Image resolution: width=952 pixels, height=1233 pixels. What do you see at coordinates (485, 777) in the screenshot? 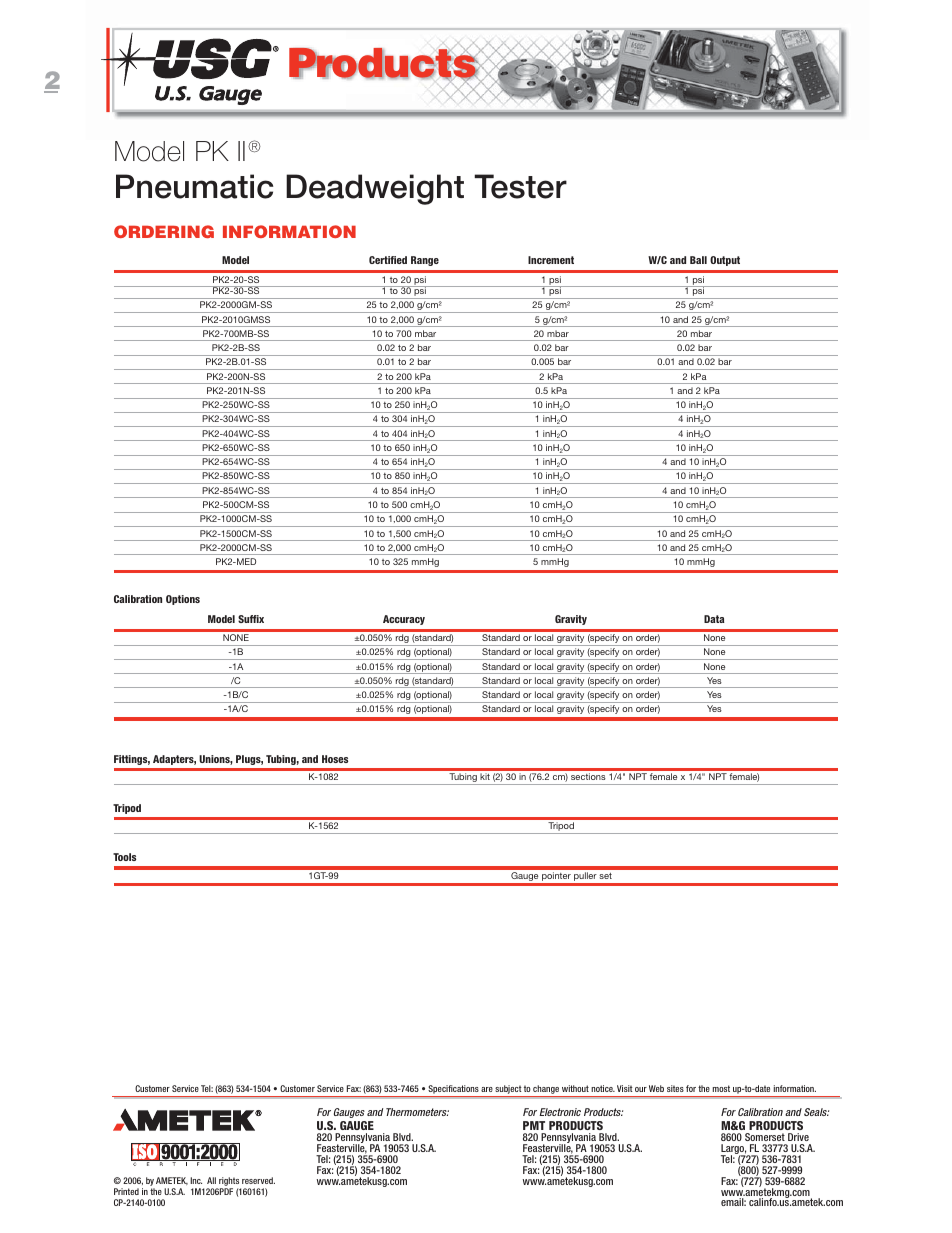
I see `kit` at bounding box center [485, 777].
